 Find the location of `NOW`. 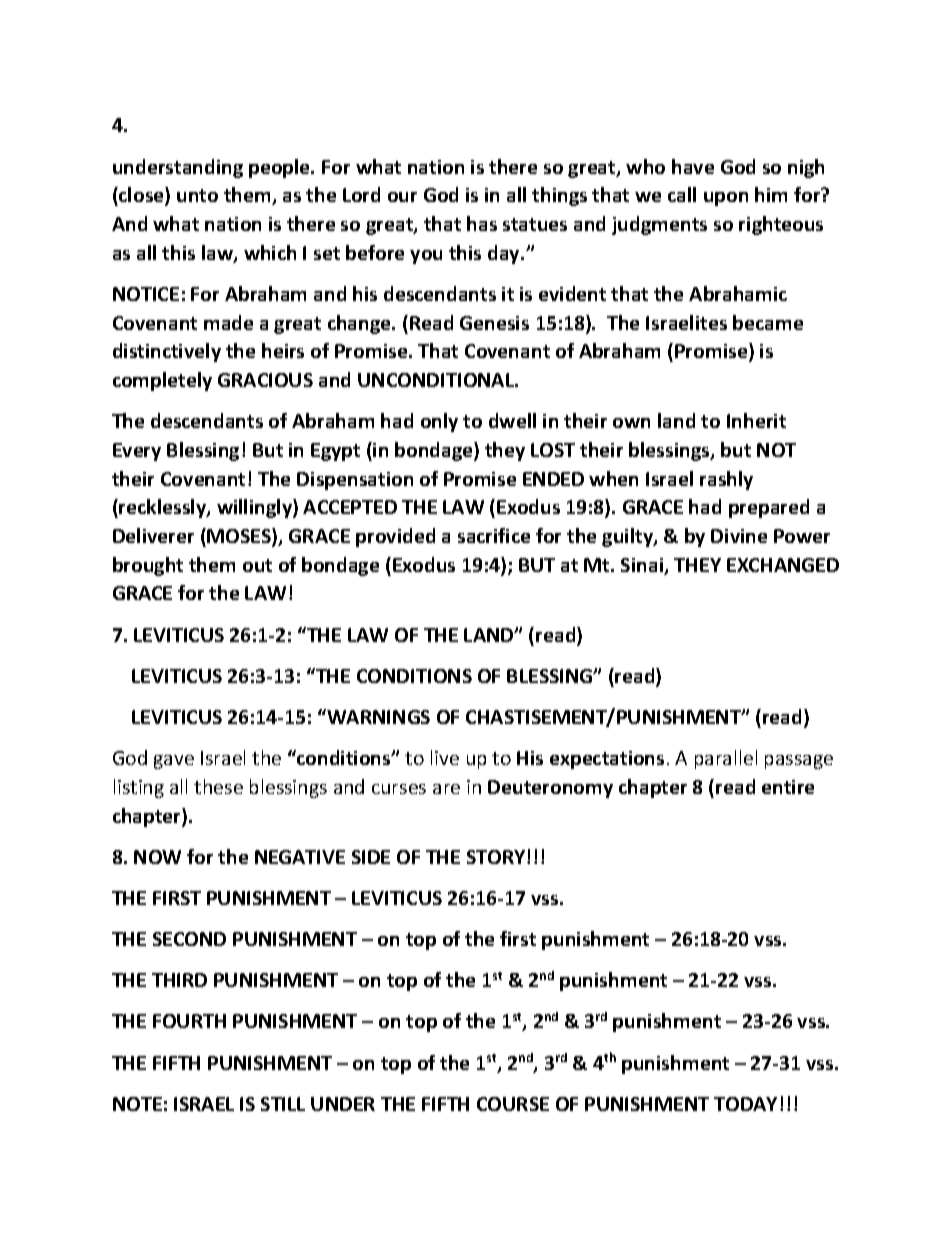

NOW is located at coordinates (157, 857).
